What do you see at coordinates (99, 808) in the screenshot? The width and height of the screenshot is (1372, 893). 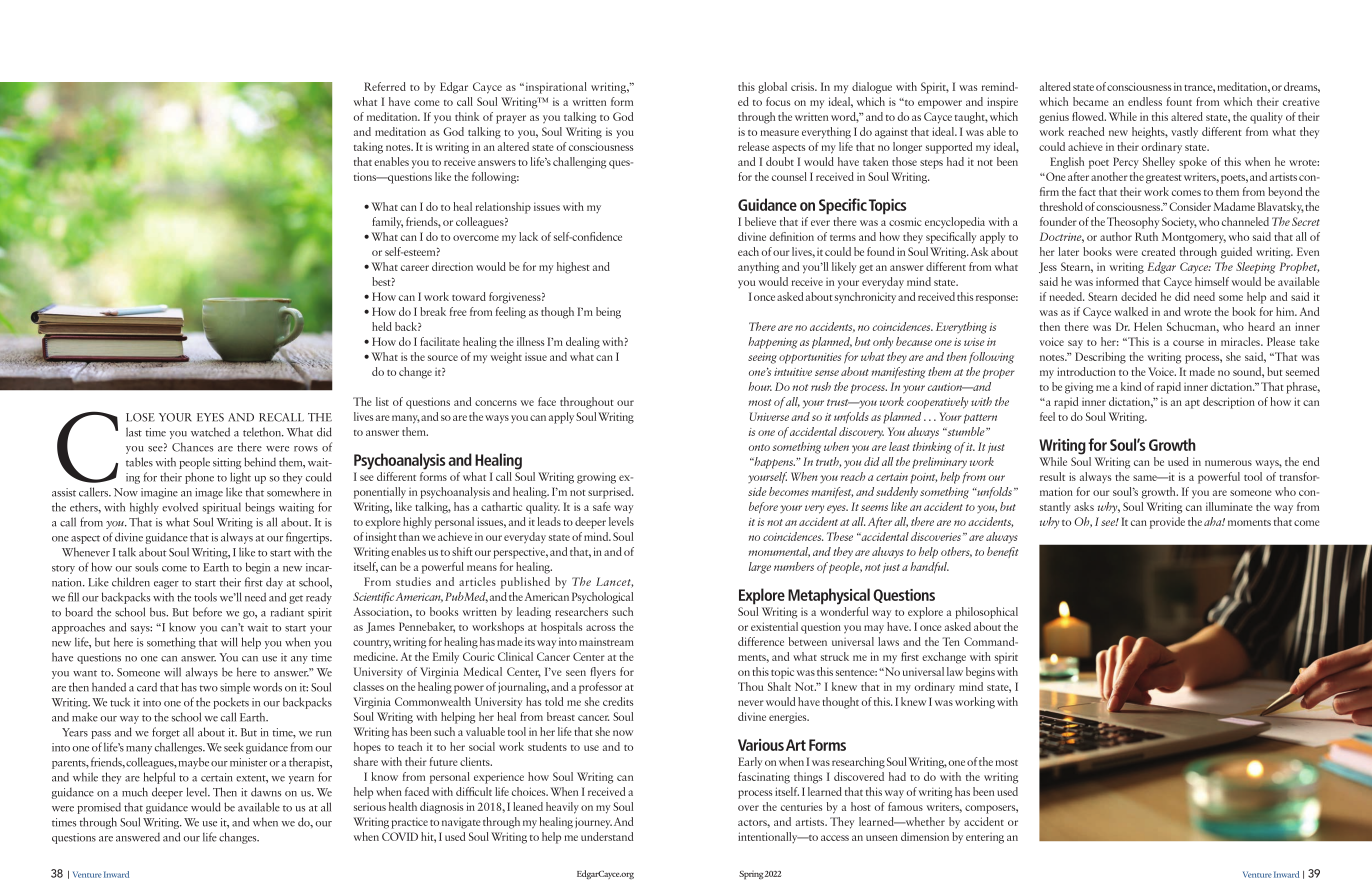 I see `promised` at bounding box center [99, 808].
